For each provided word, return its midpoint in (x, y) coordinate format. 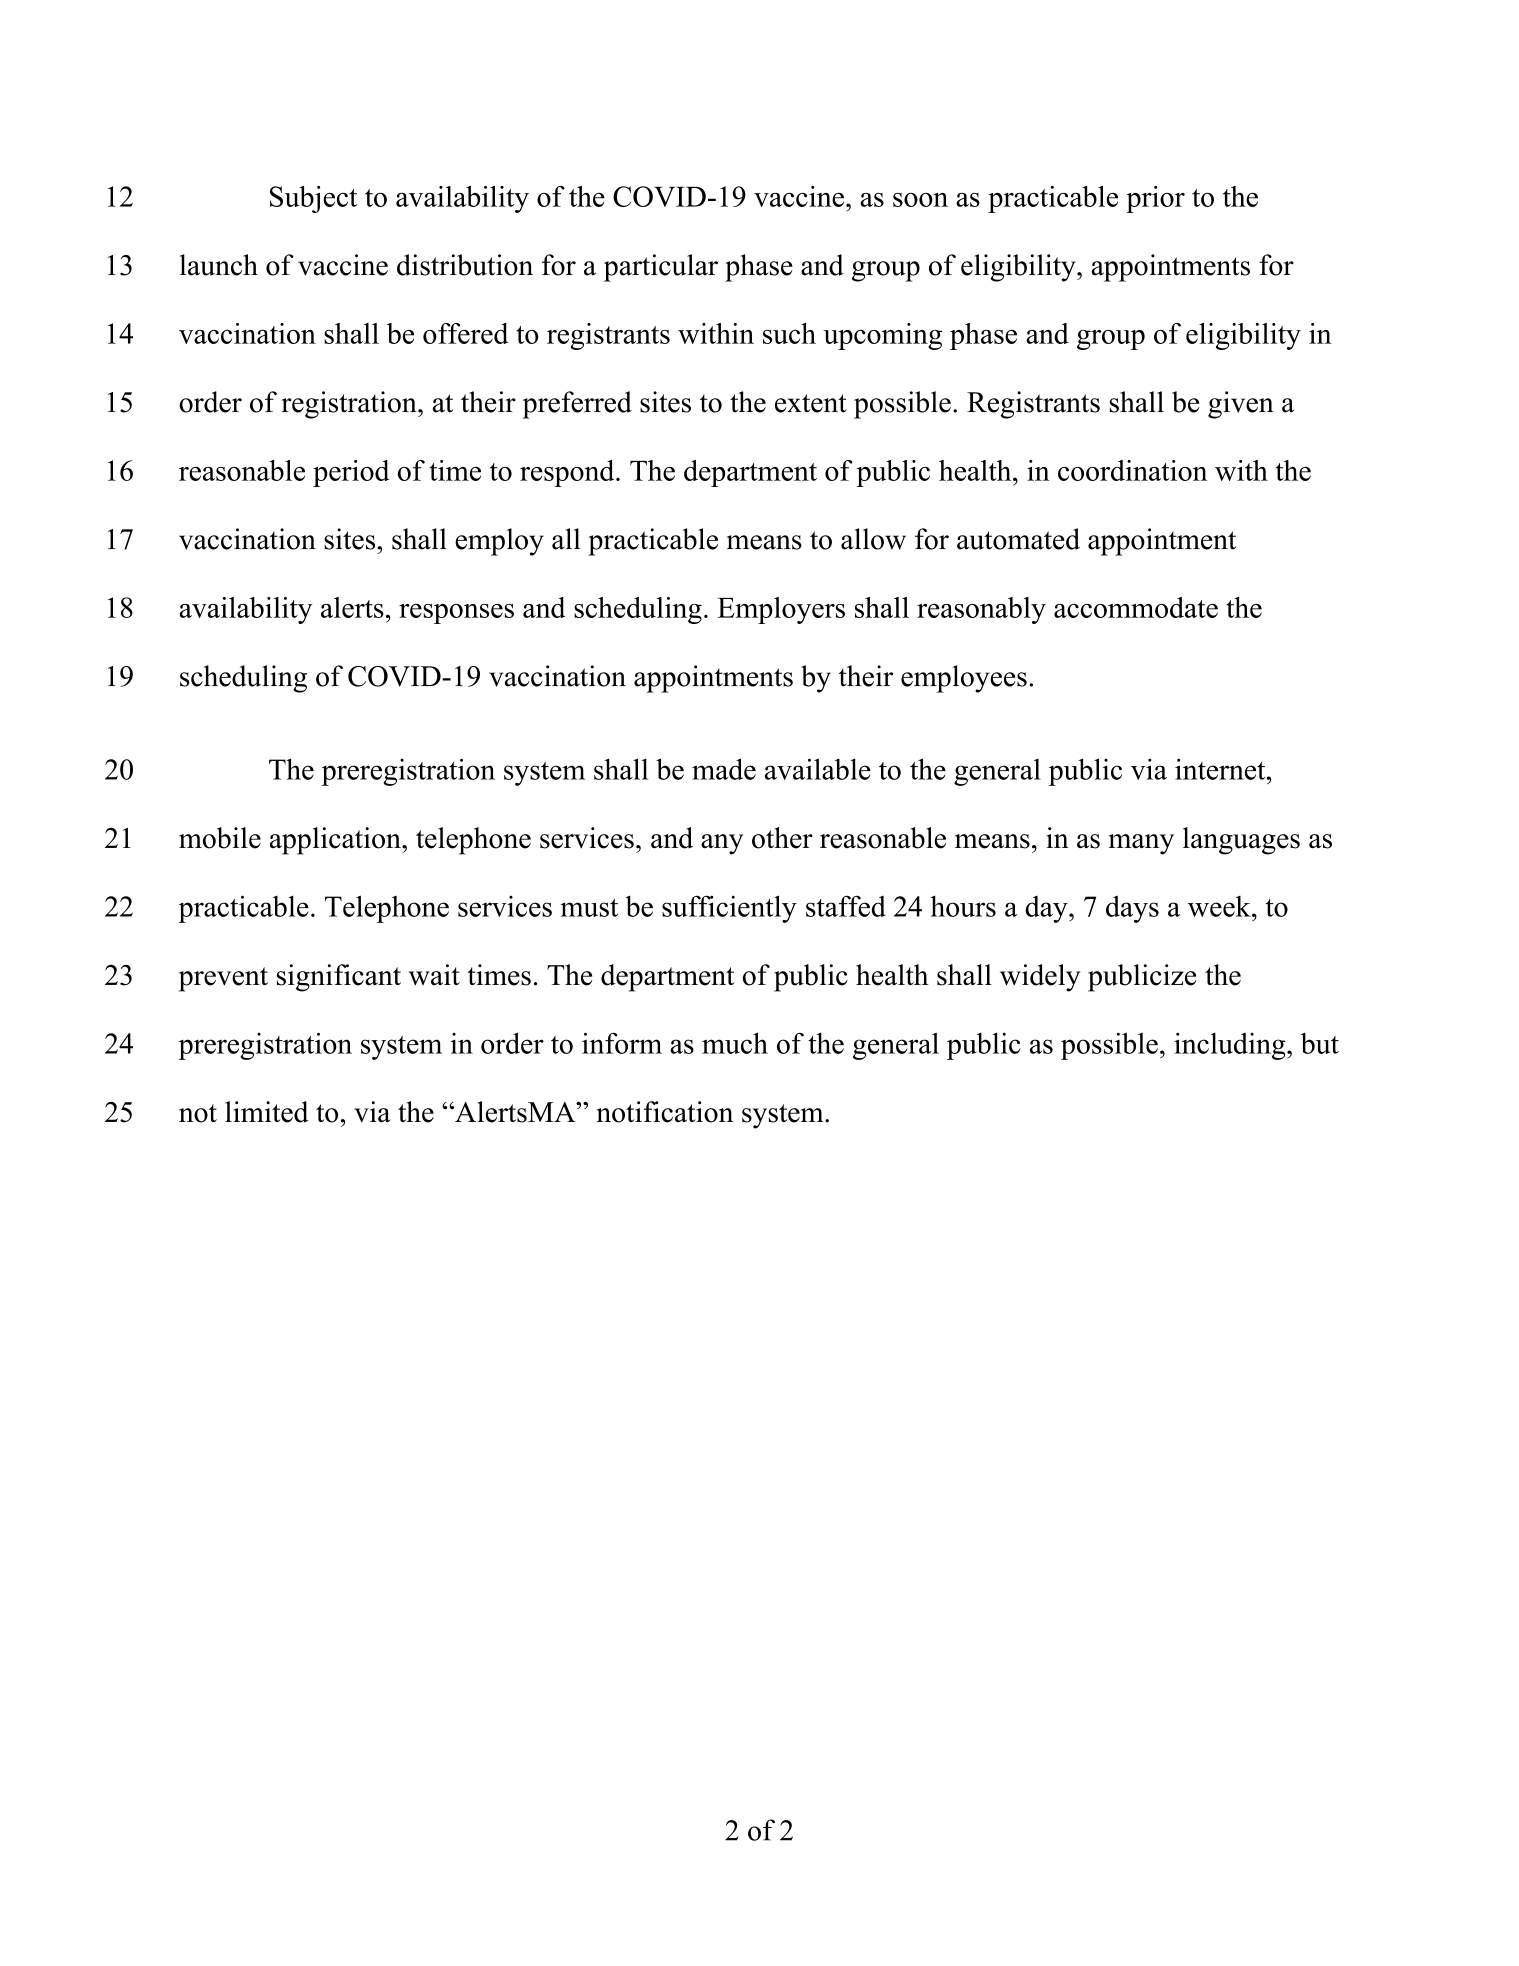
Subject (313, 199)
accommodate (1136, 607)
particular (661, 268)
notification (665, 1112)
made (724, 769)
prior (1155, 199)
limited (267, 1112)
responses (456, 614)
